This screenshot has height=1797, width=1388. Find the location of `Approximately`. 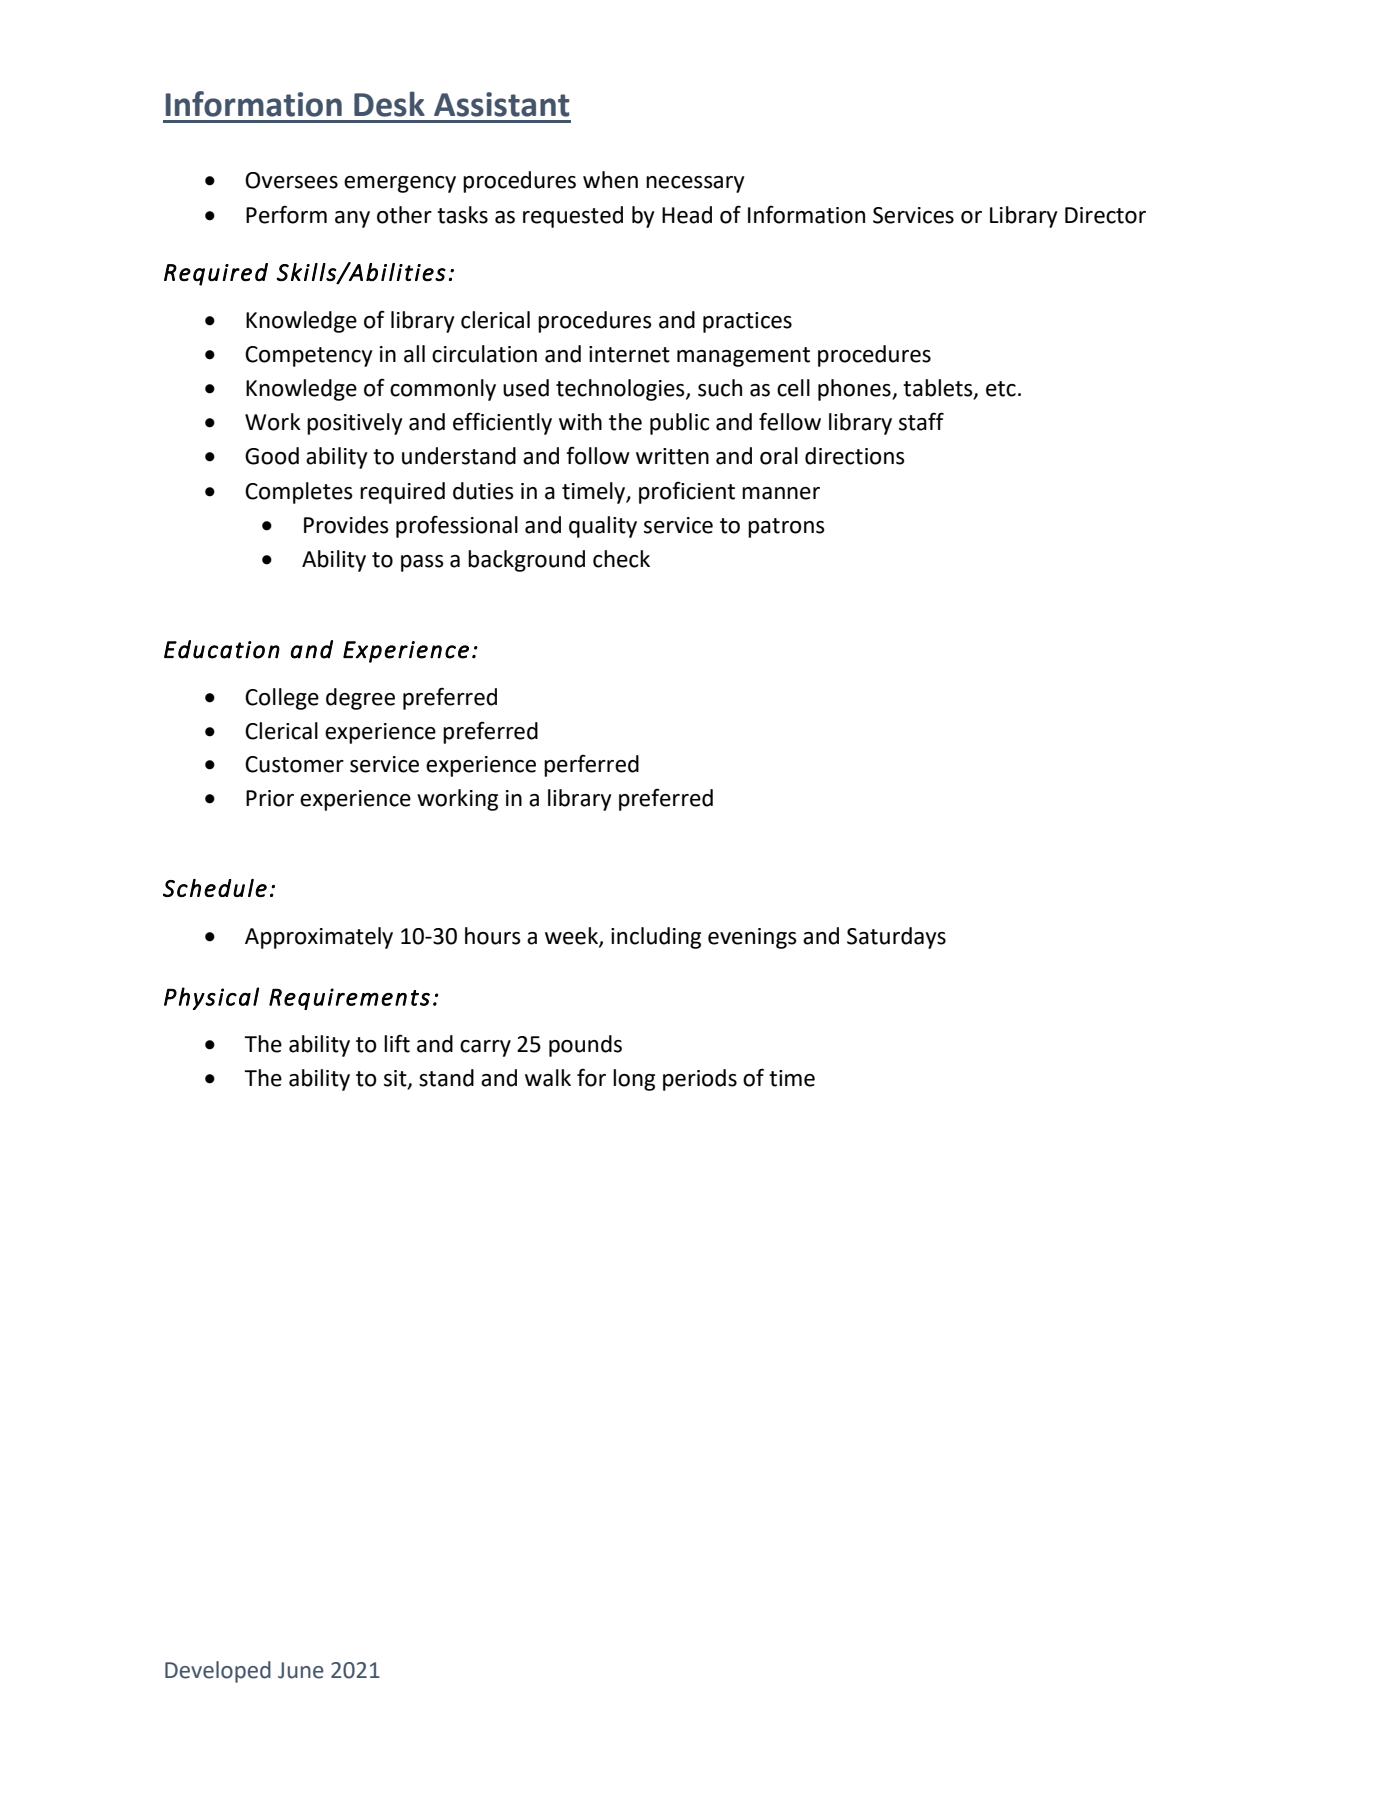

Approximately is located at coordinates (319, 938).
